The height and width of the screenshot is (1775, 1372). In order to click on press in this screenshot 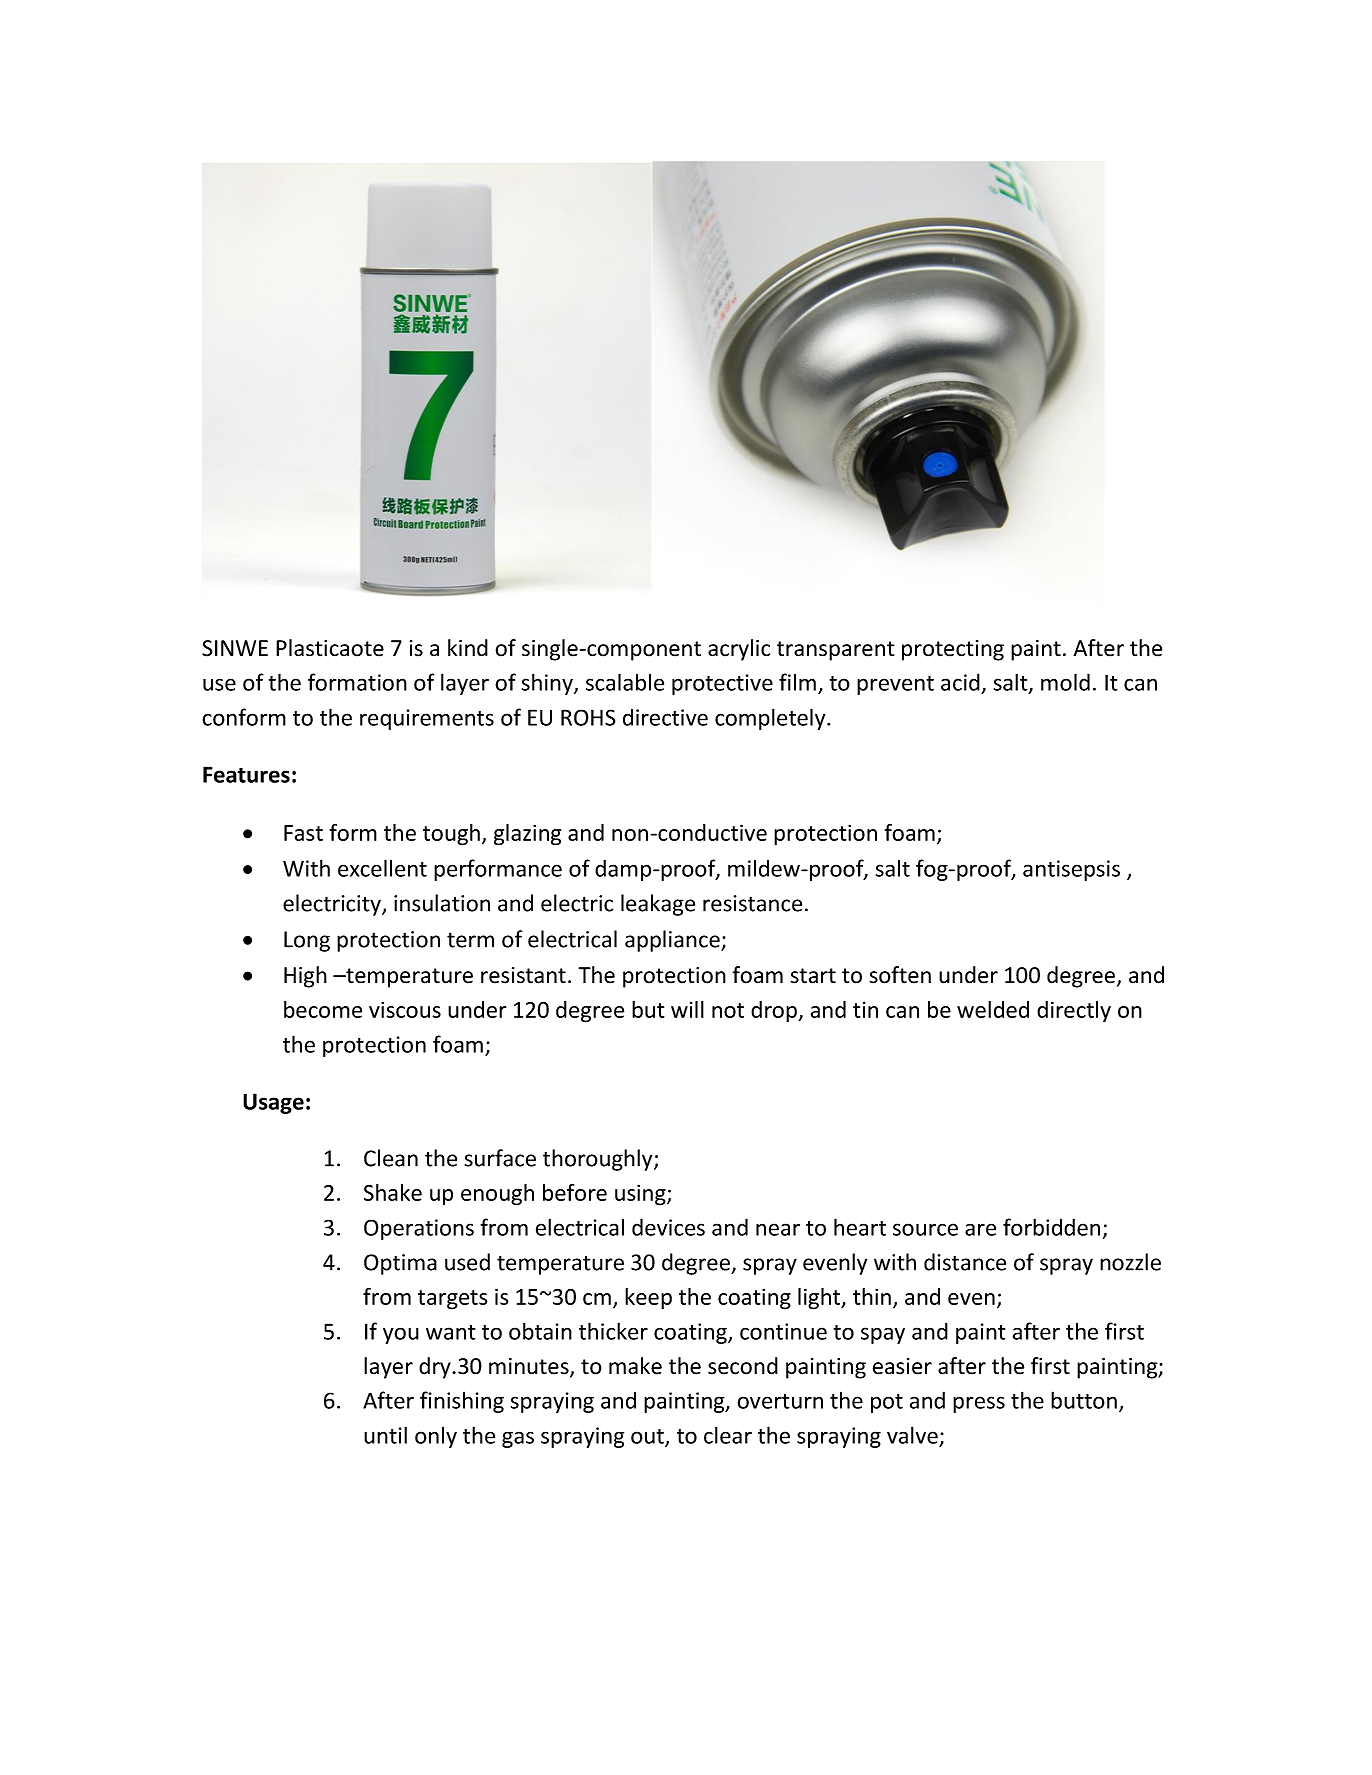, I will do `click(979, 1404)`.
